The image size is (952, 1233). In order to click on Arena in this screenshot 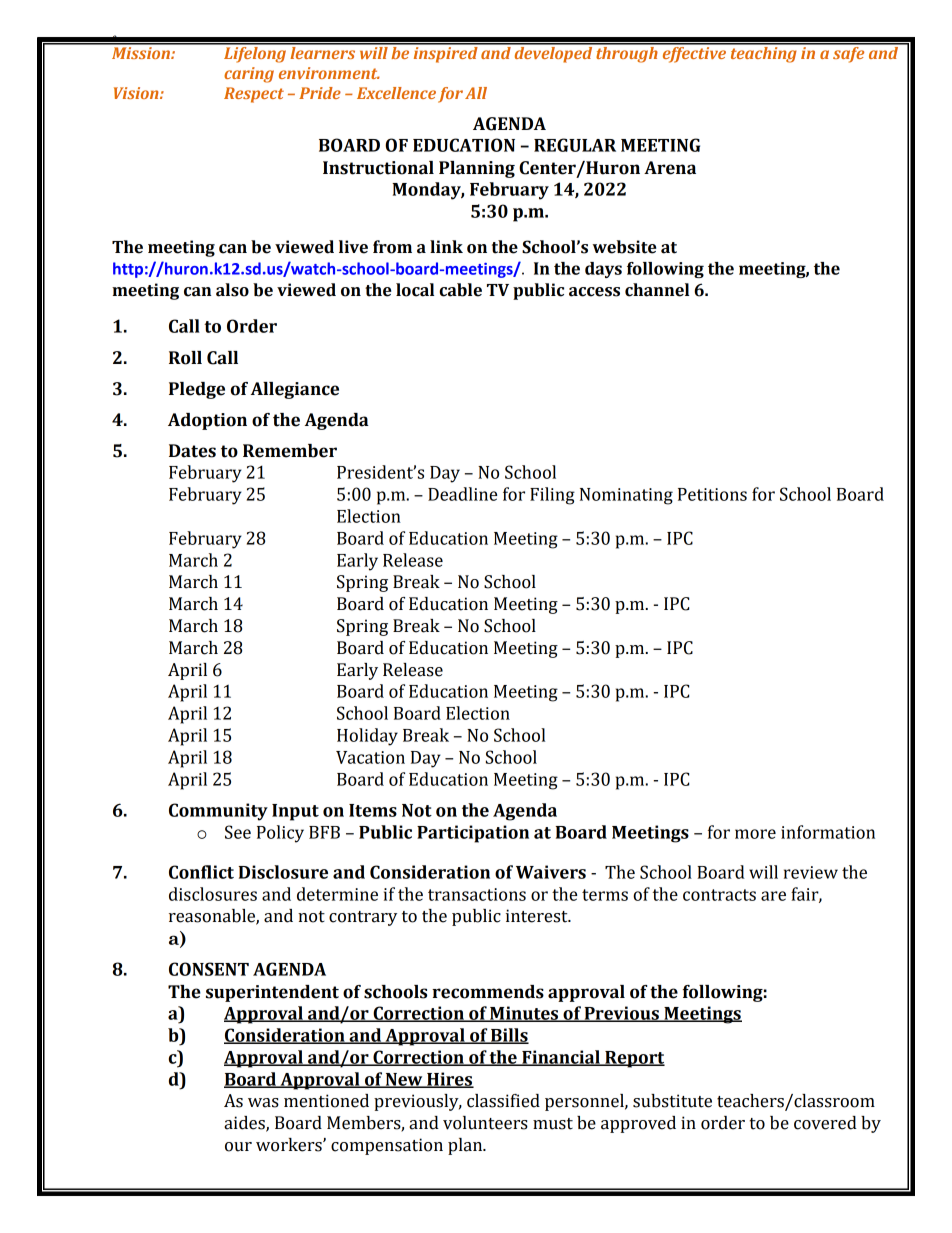, I will do `click(670, 168)`.
